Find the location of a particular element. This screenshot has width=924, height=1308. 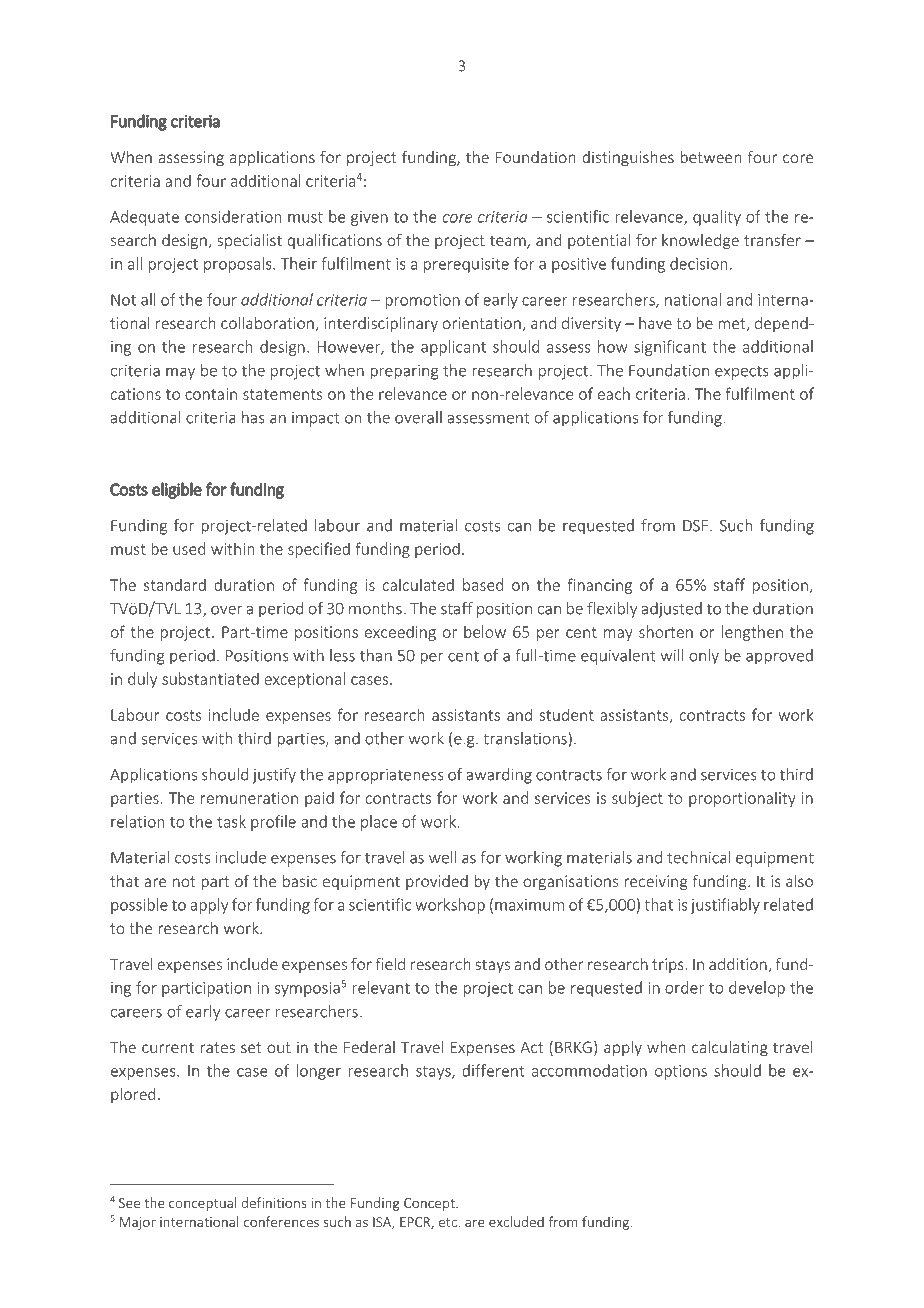

below is located at coordinates (485, 631).
